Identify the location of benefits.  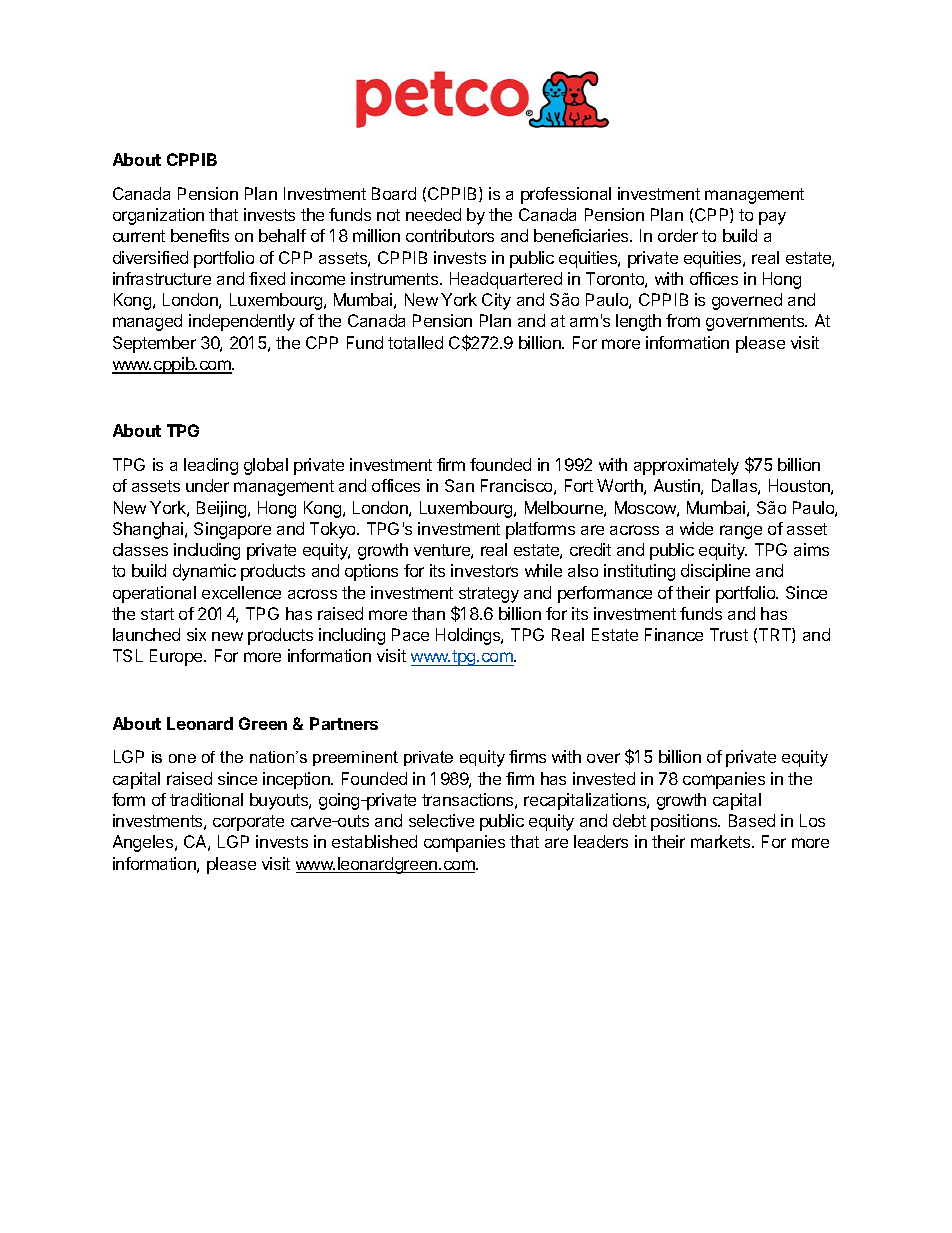
(200, 235).
